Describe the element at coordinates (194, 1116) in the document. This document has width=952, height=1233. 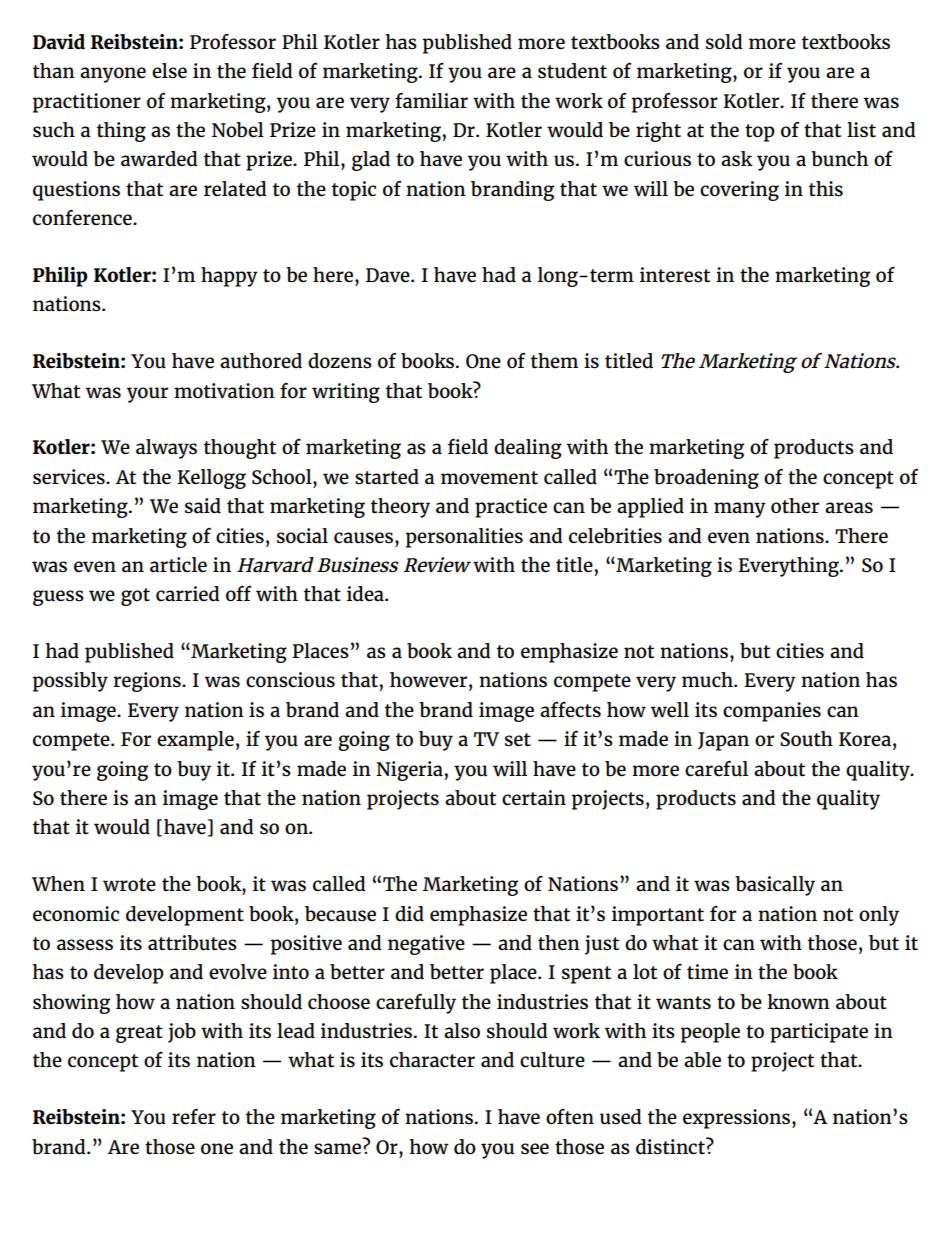
I see `refer` at that location.
